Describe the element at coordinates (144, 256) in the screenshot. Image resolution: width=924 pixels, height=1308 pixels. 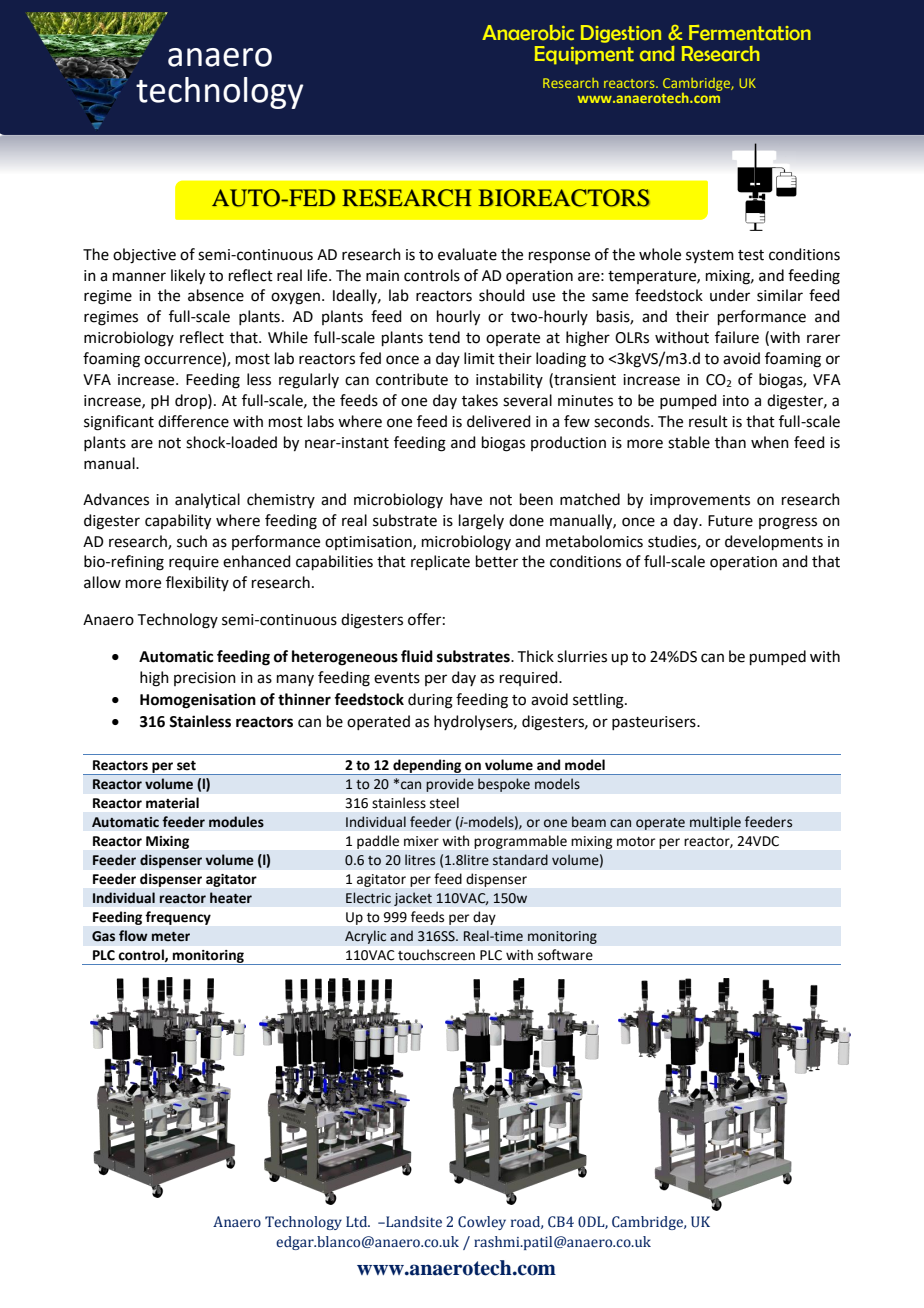
I see `objective` at that location.
